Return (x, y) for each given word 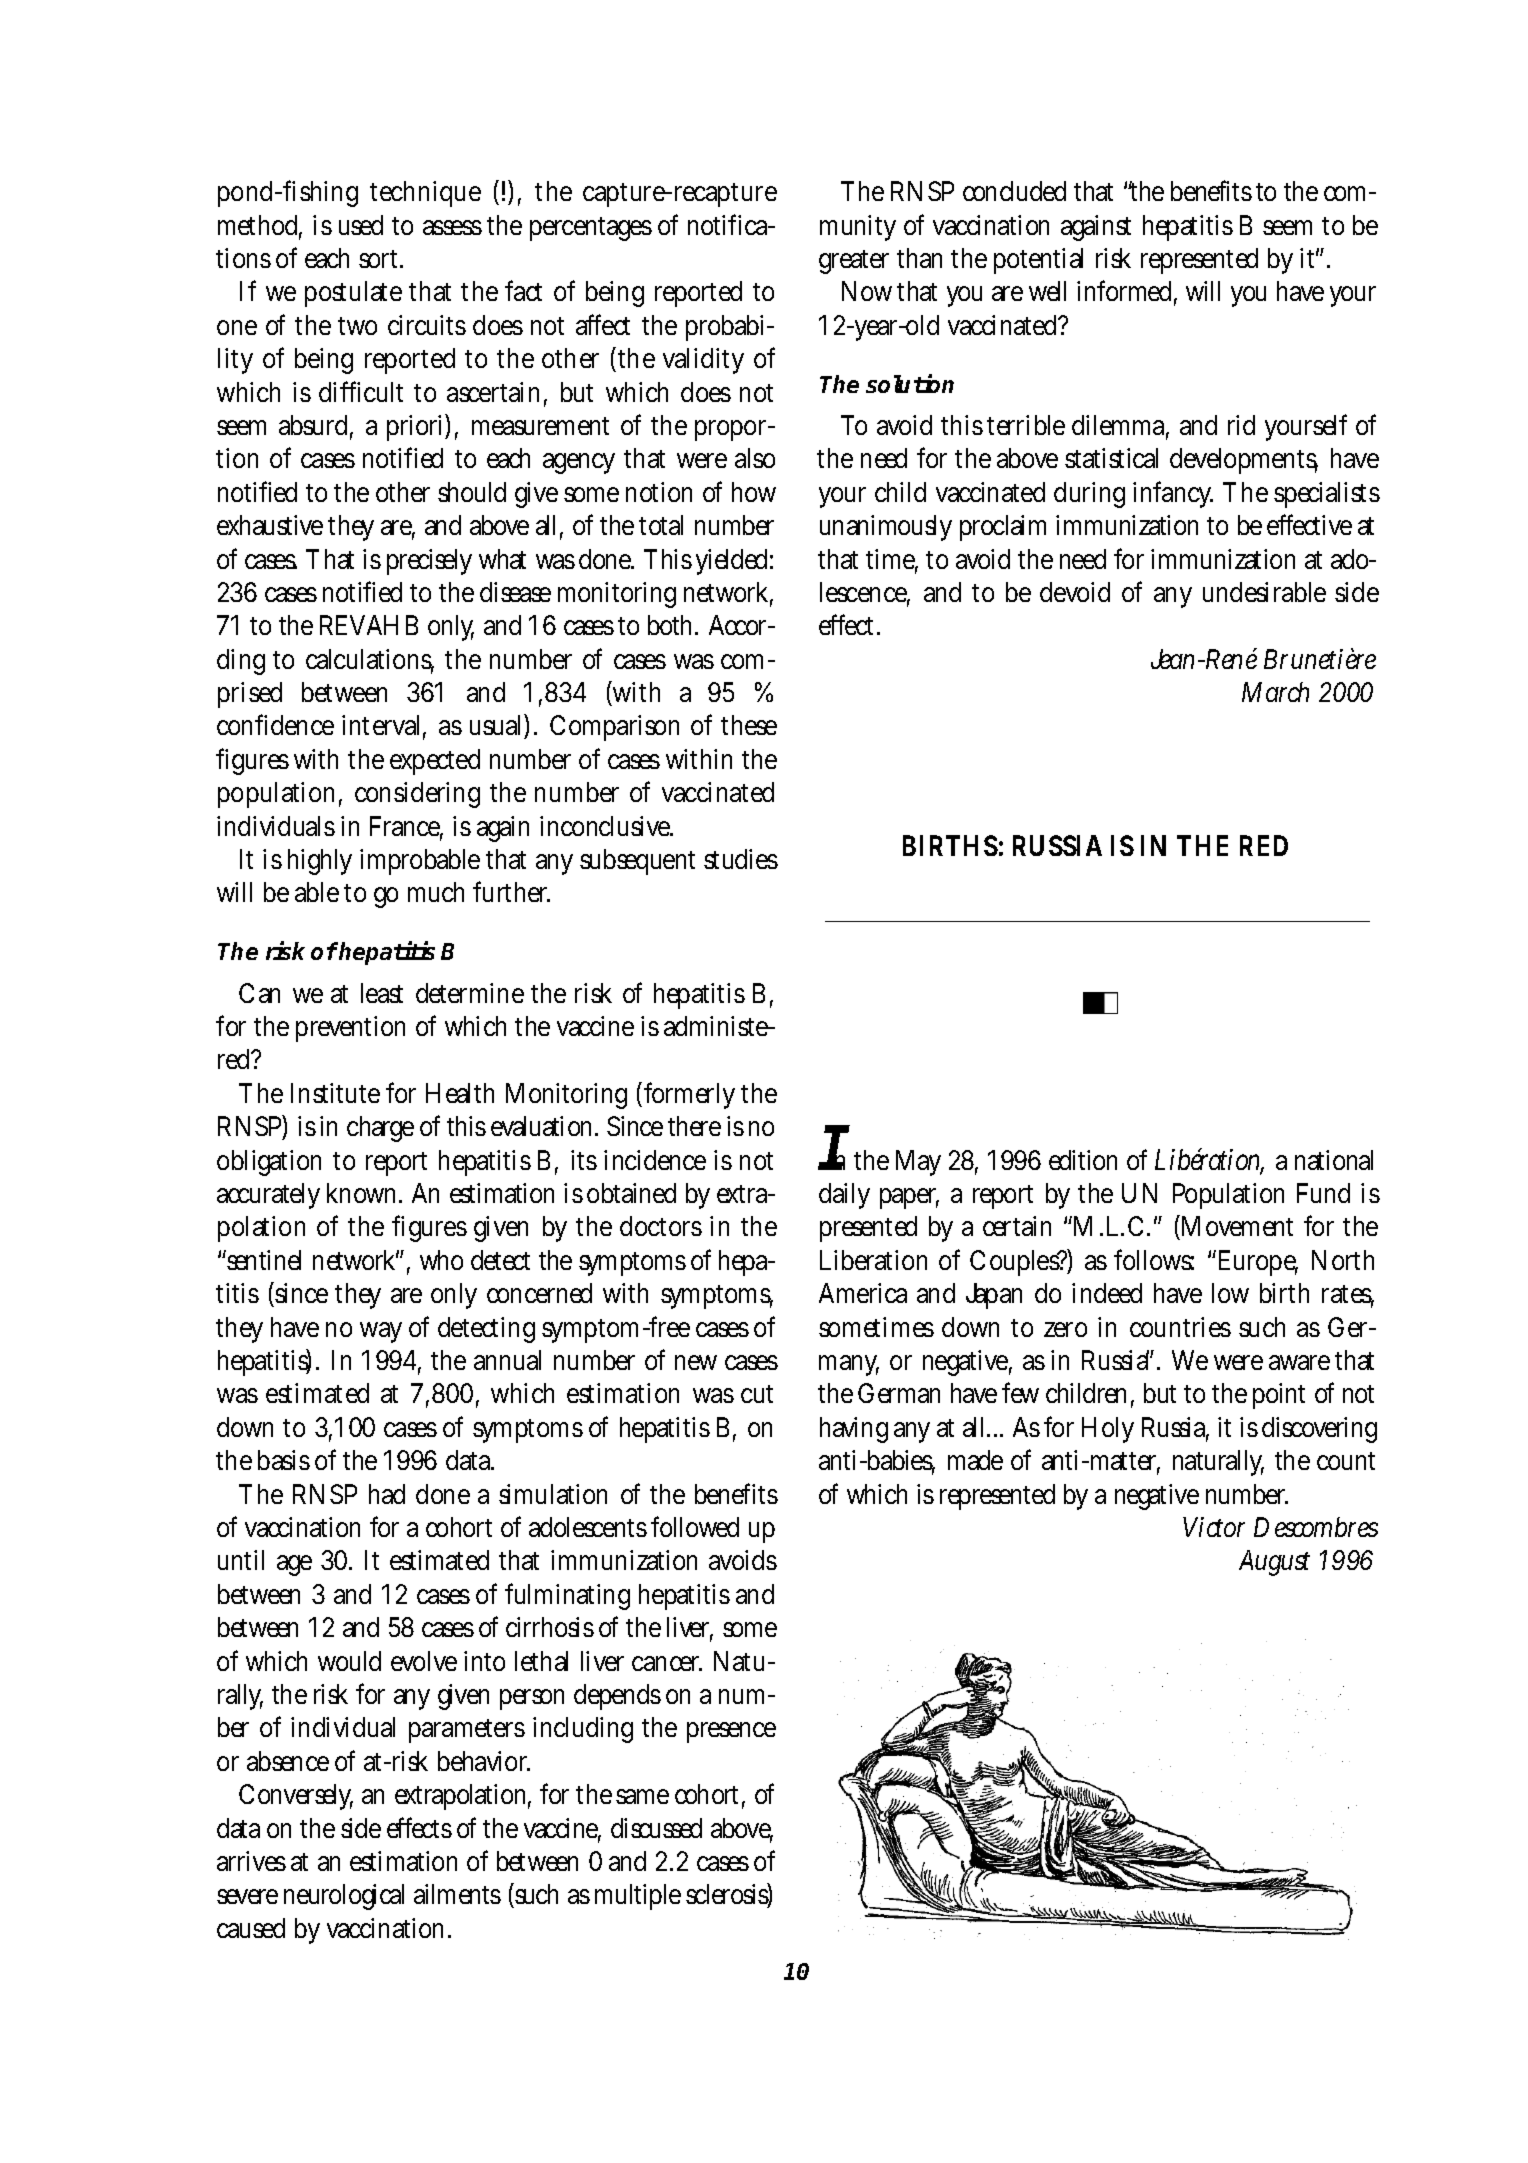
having (854, 1430)
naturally (1218, 1463)
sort (381, 259)
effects (419, 1827)
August (1274, 1563)
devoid (1075, 592)
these (749, 725)
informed (1127, 292)
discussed (656, 1828)
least (382, 993)
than (919, 258)
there (694, 1126)
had (387, 1494)
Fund (1323, 1193)
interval (384, 727)
